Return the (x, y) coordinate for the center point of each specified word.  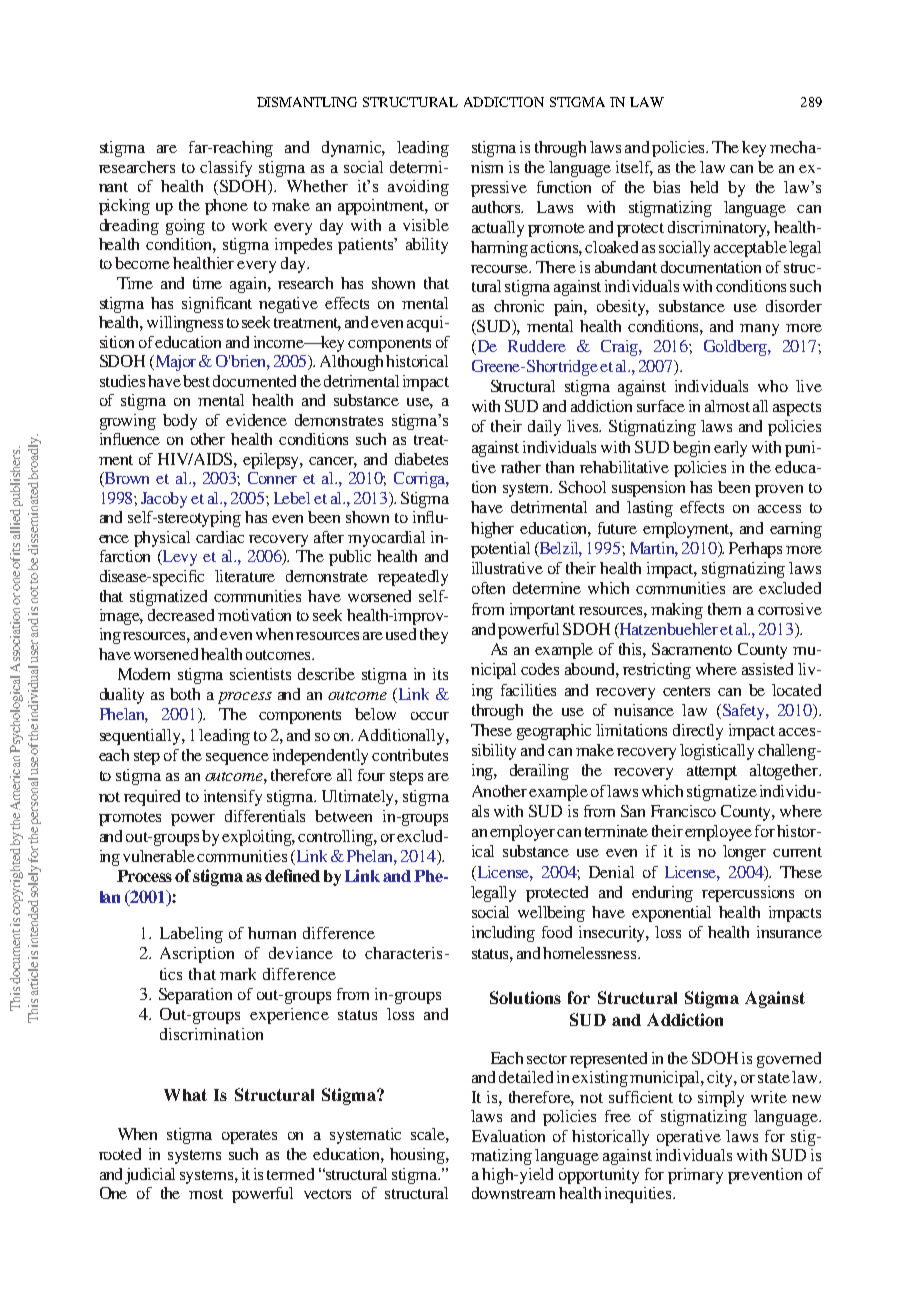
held (704, 187)
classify (226, 169)
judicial (150, 1176)
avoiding (418, 188)
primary (695, 1176)
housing (418, 1156)
